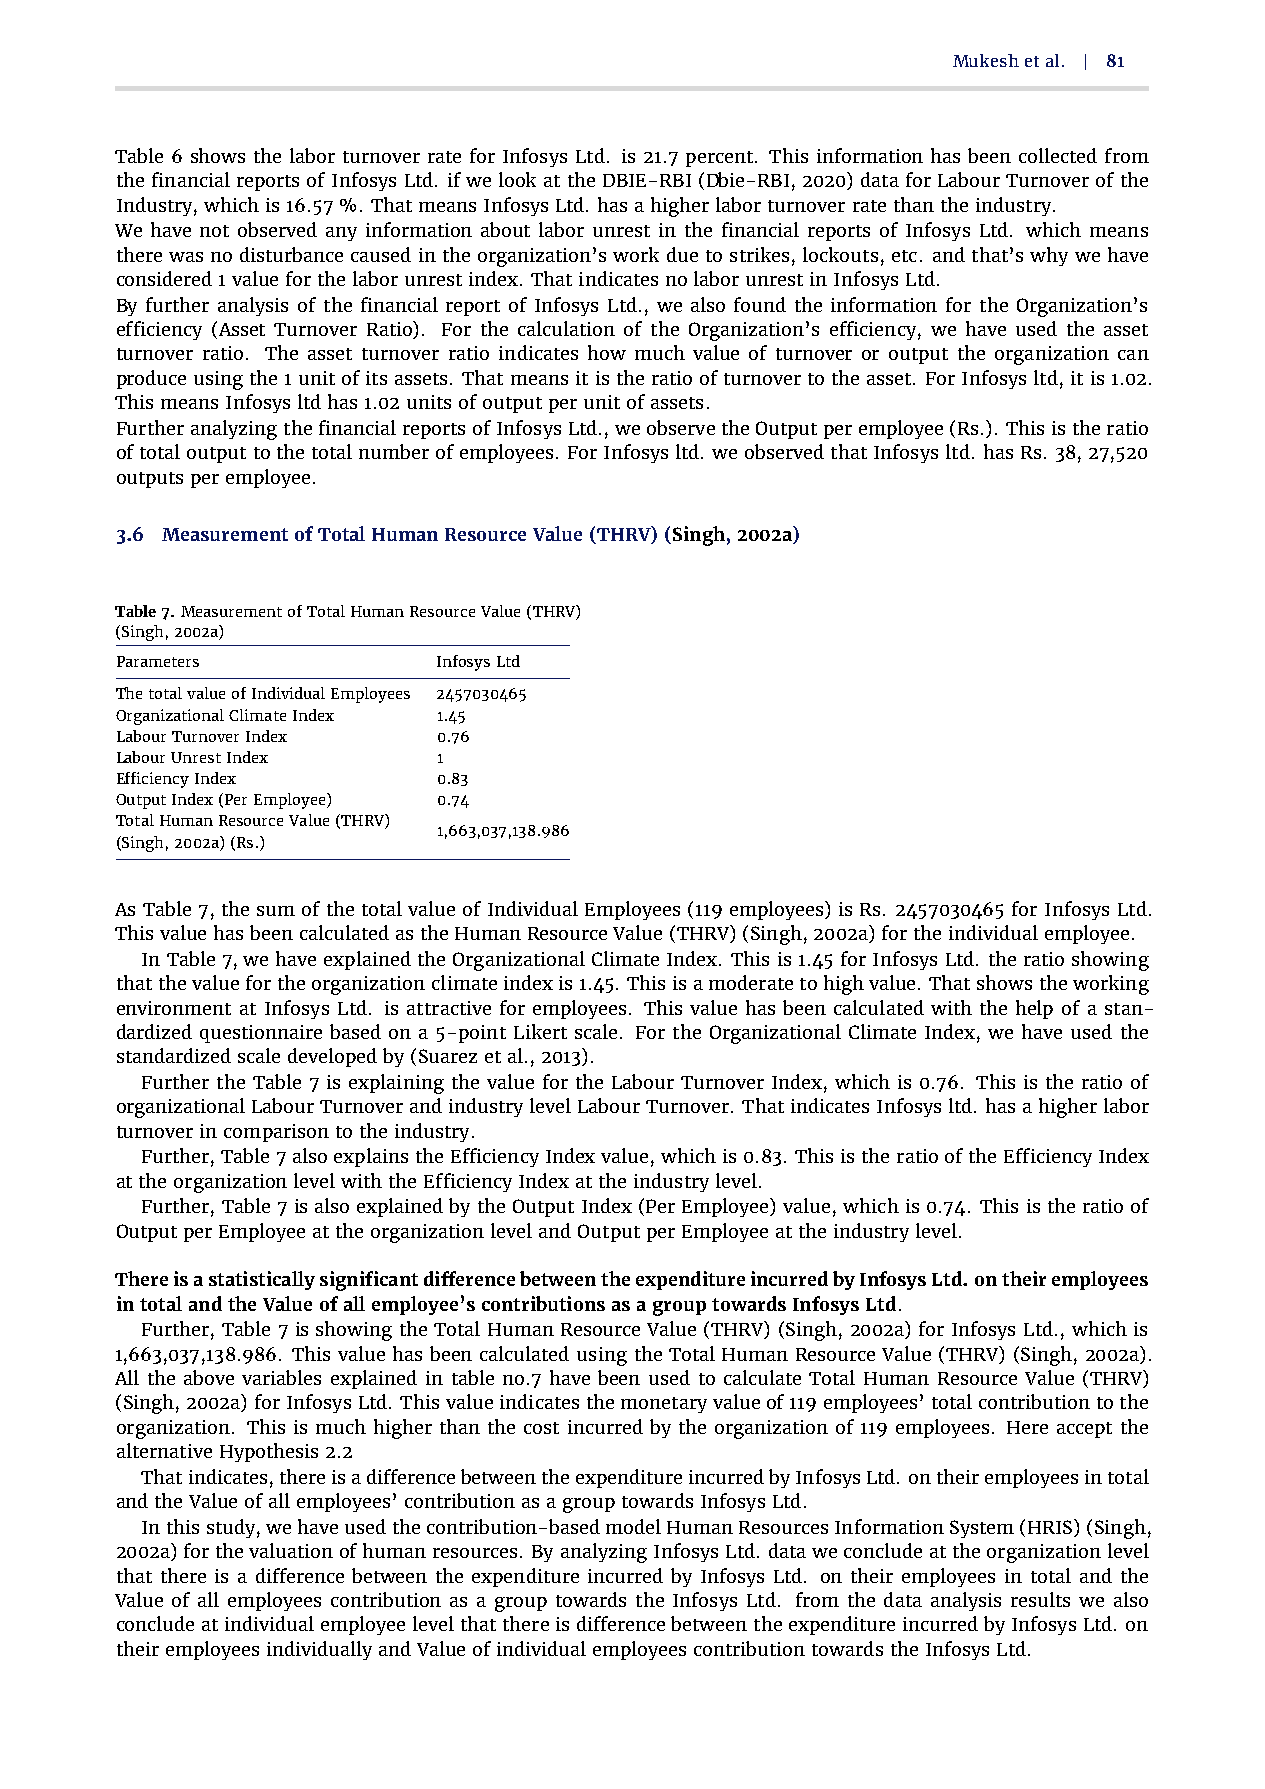  What do you see at coordinates (719, 159) in the screenshot?
I see `percent` at bounding box center [719, 159].
